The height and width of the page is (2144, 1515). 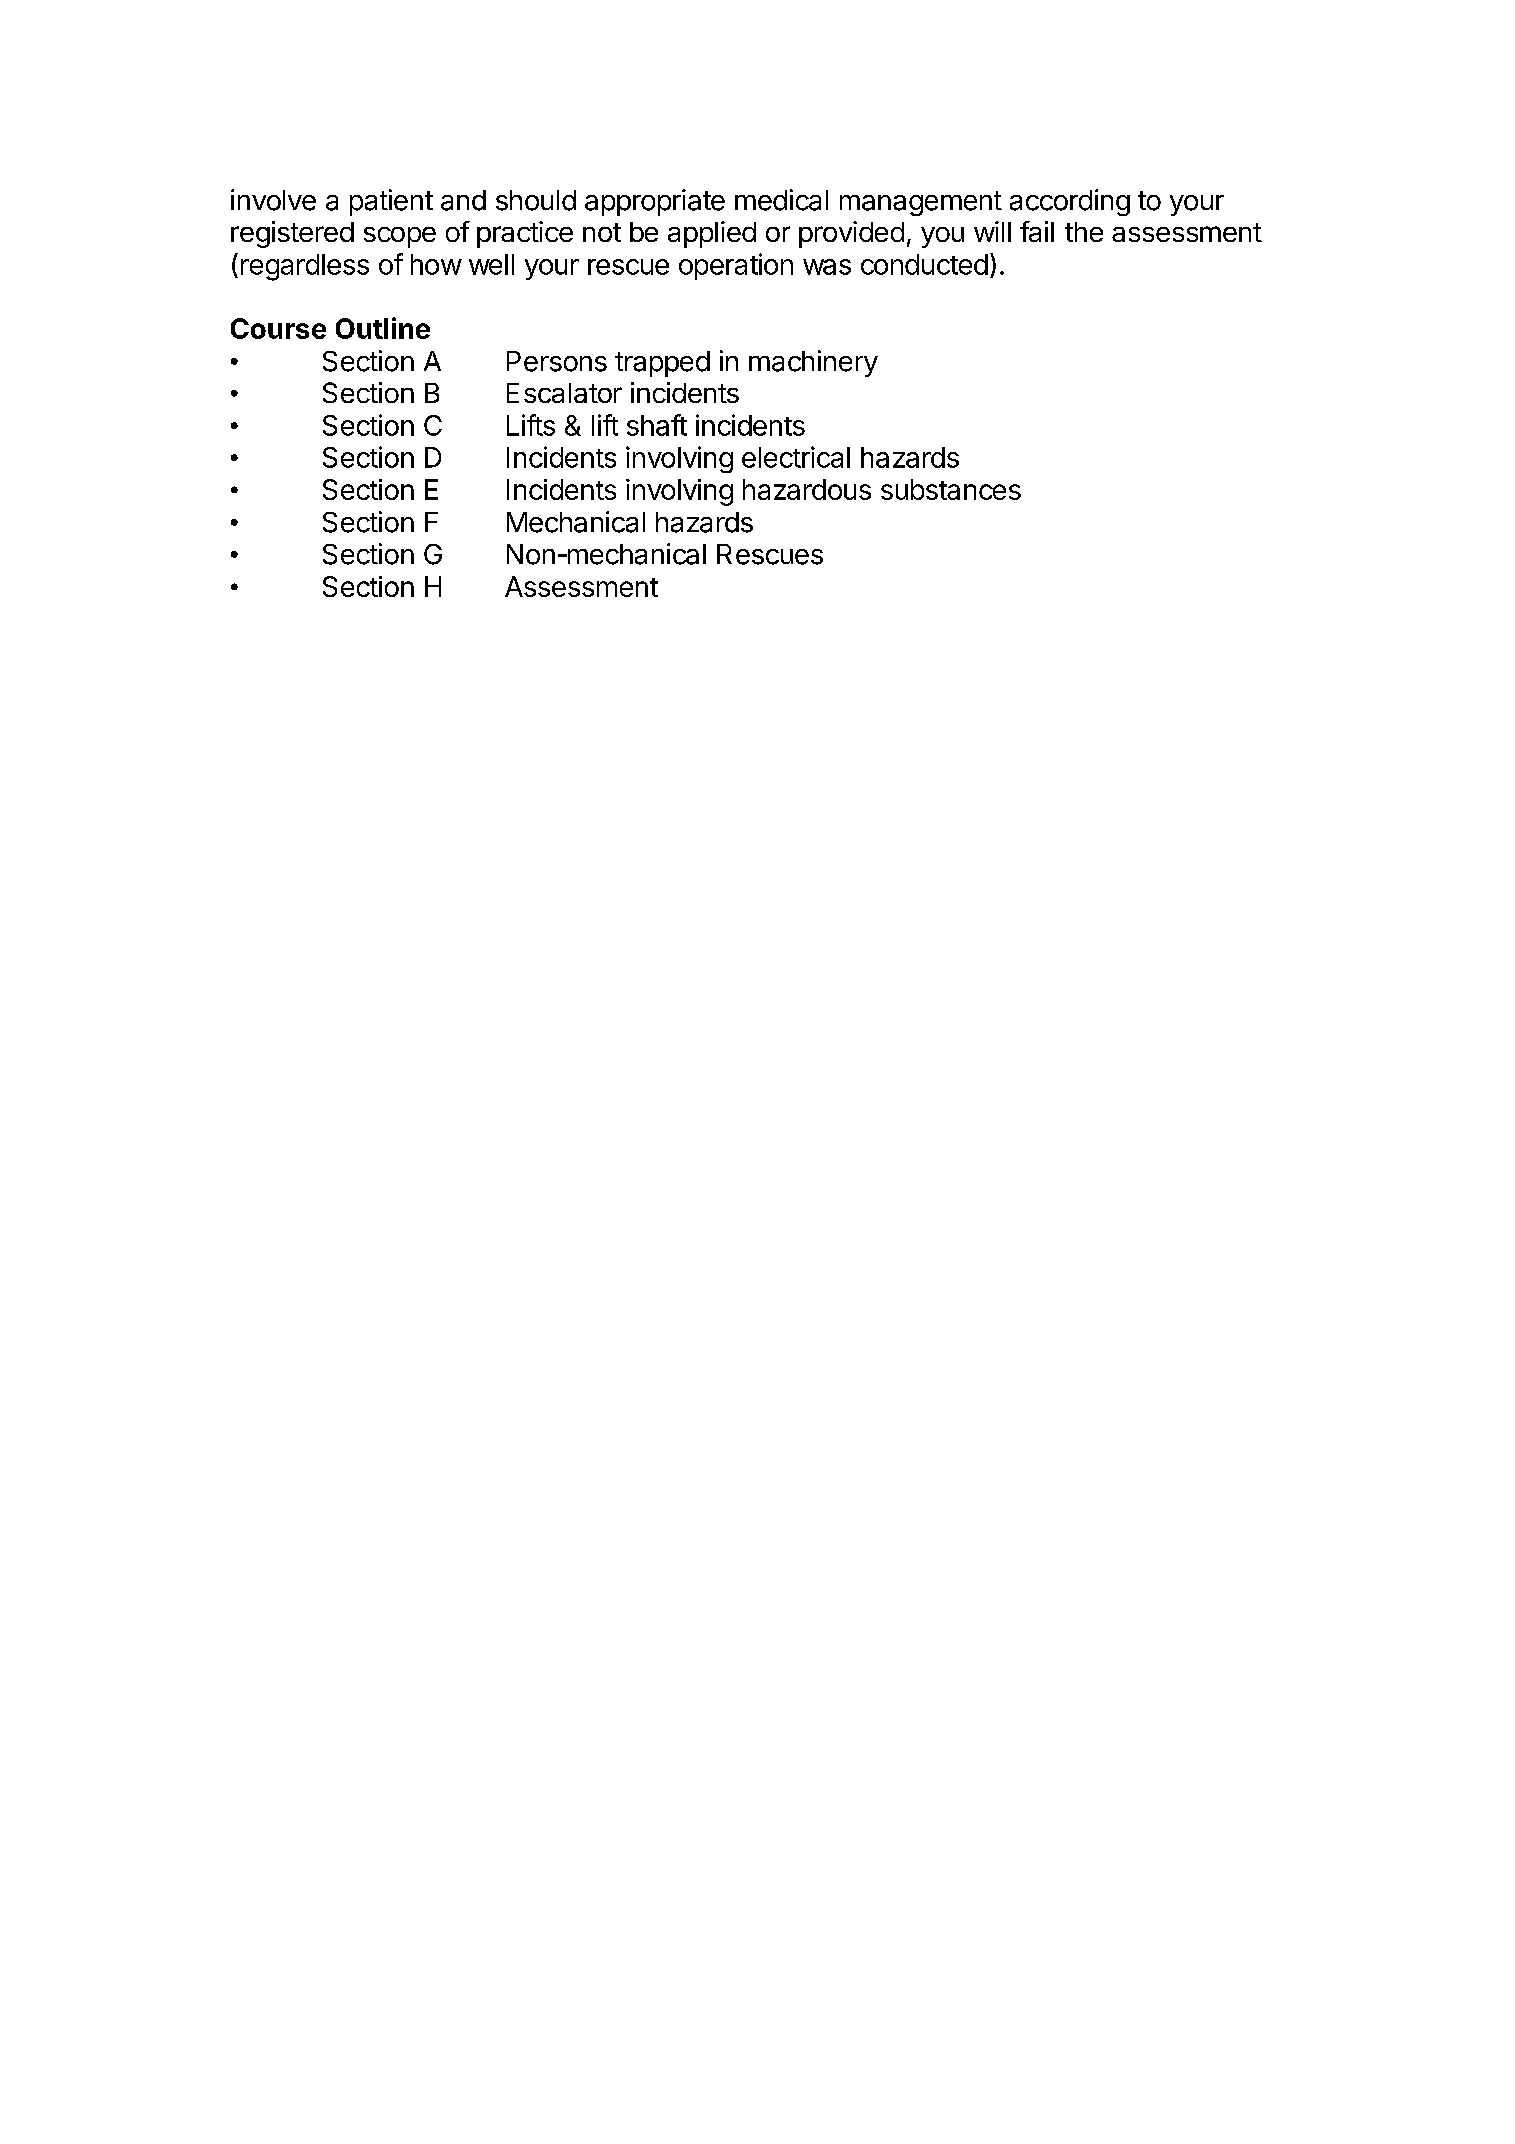 I want to click on machinery, so click(x=813, y=363).
